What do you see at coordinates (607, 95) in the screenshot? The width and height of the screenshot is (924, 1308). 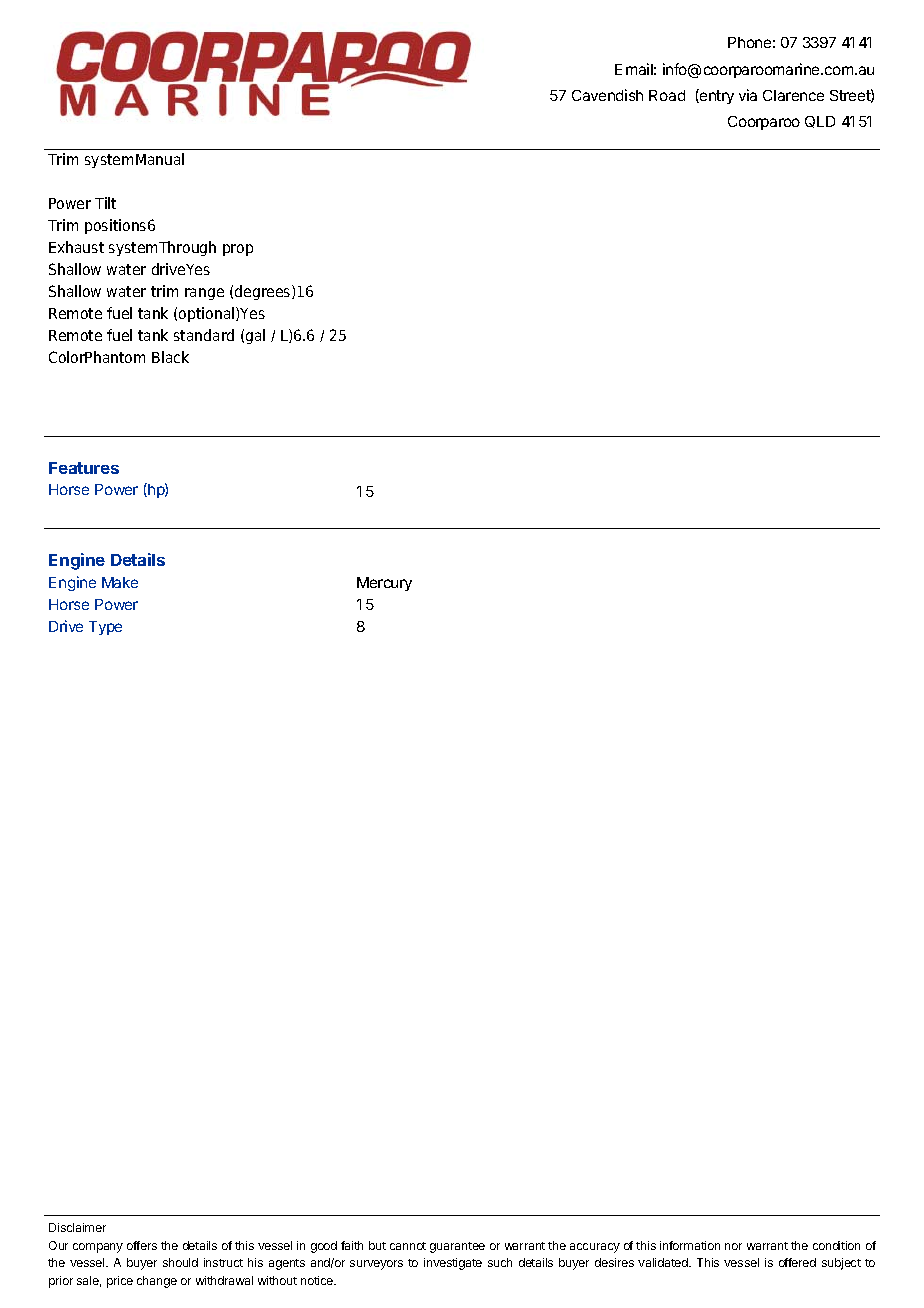 I see `Cavendish` at bounding box center [607, 95].
